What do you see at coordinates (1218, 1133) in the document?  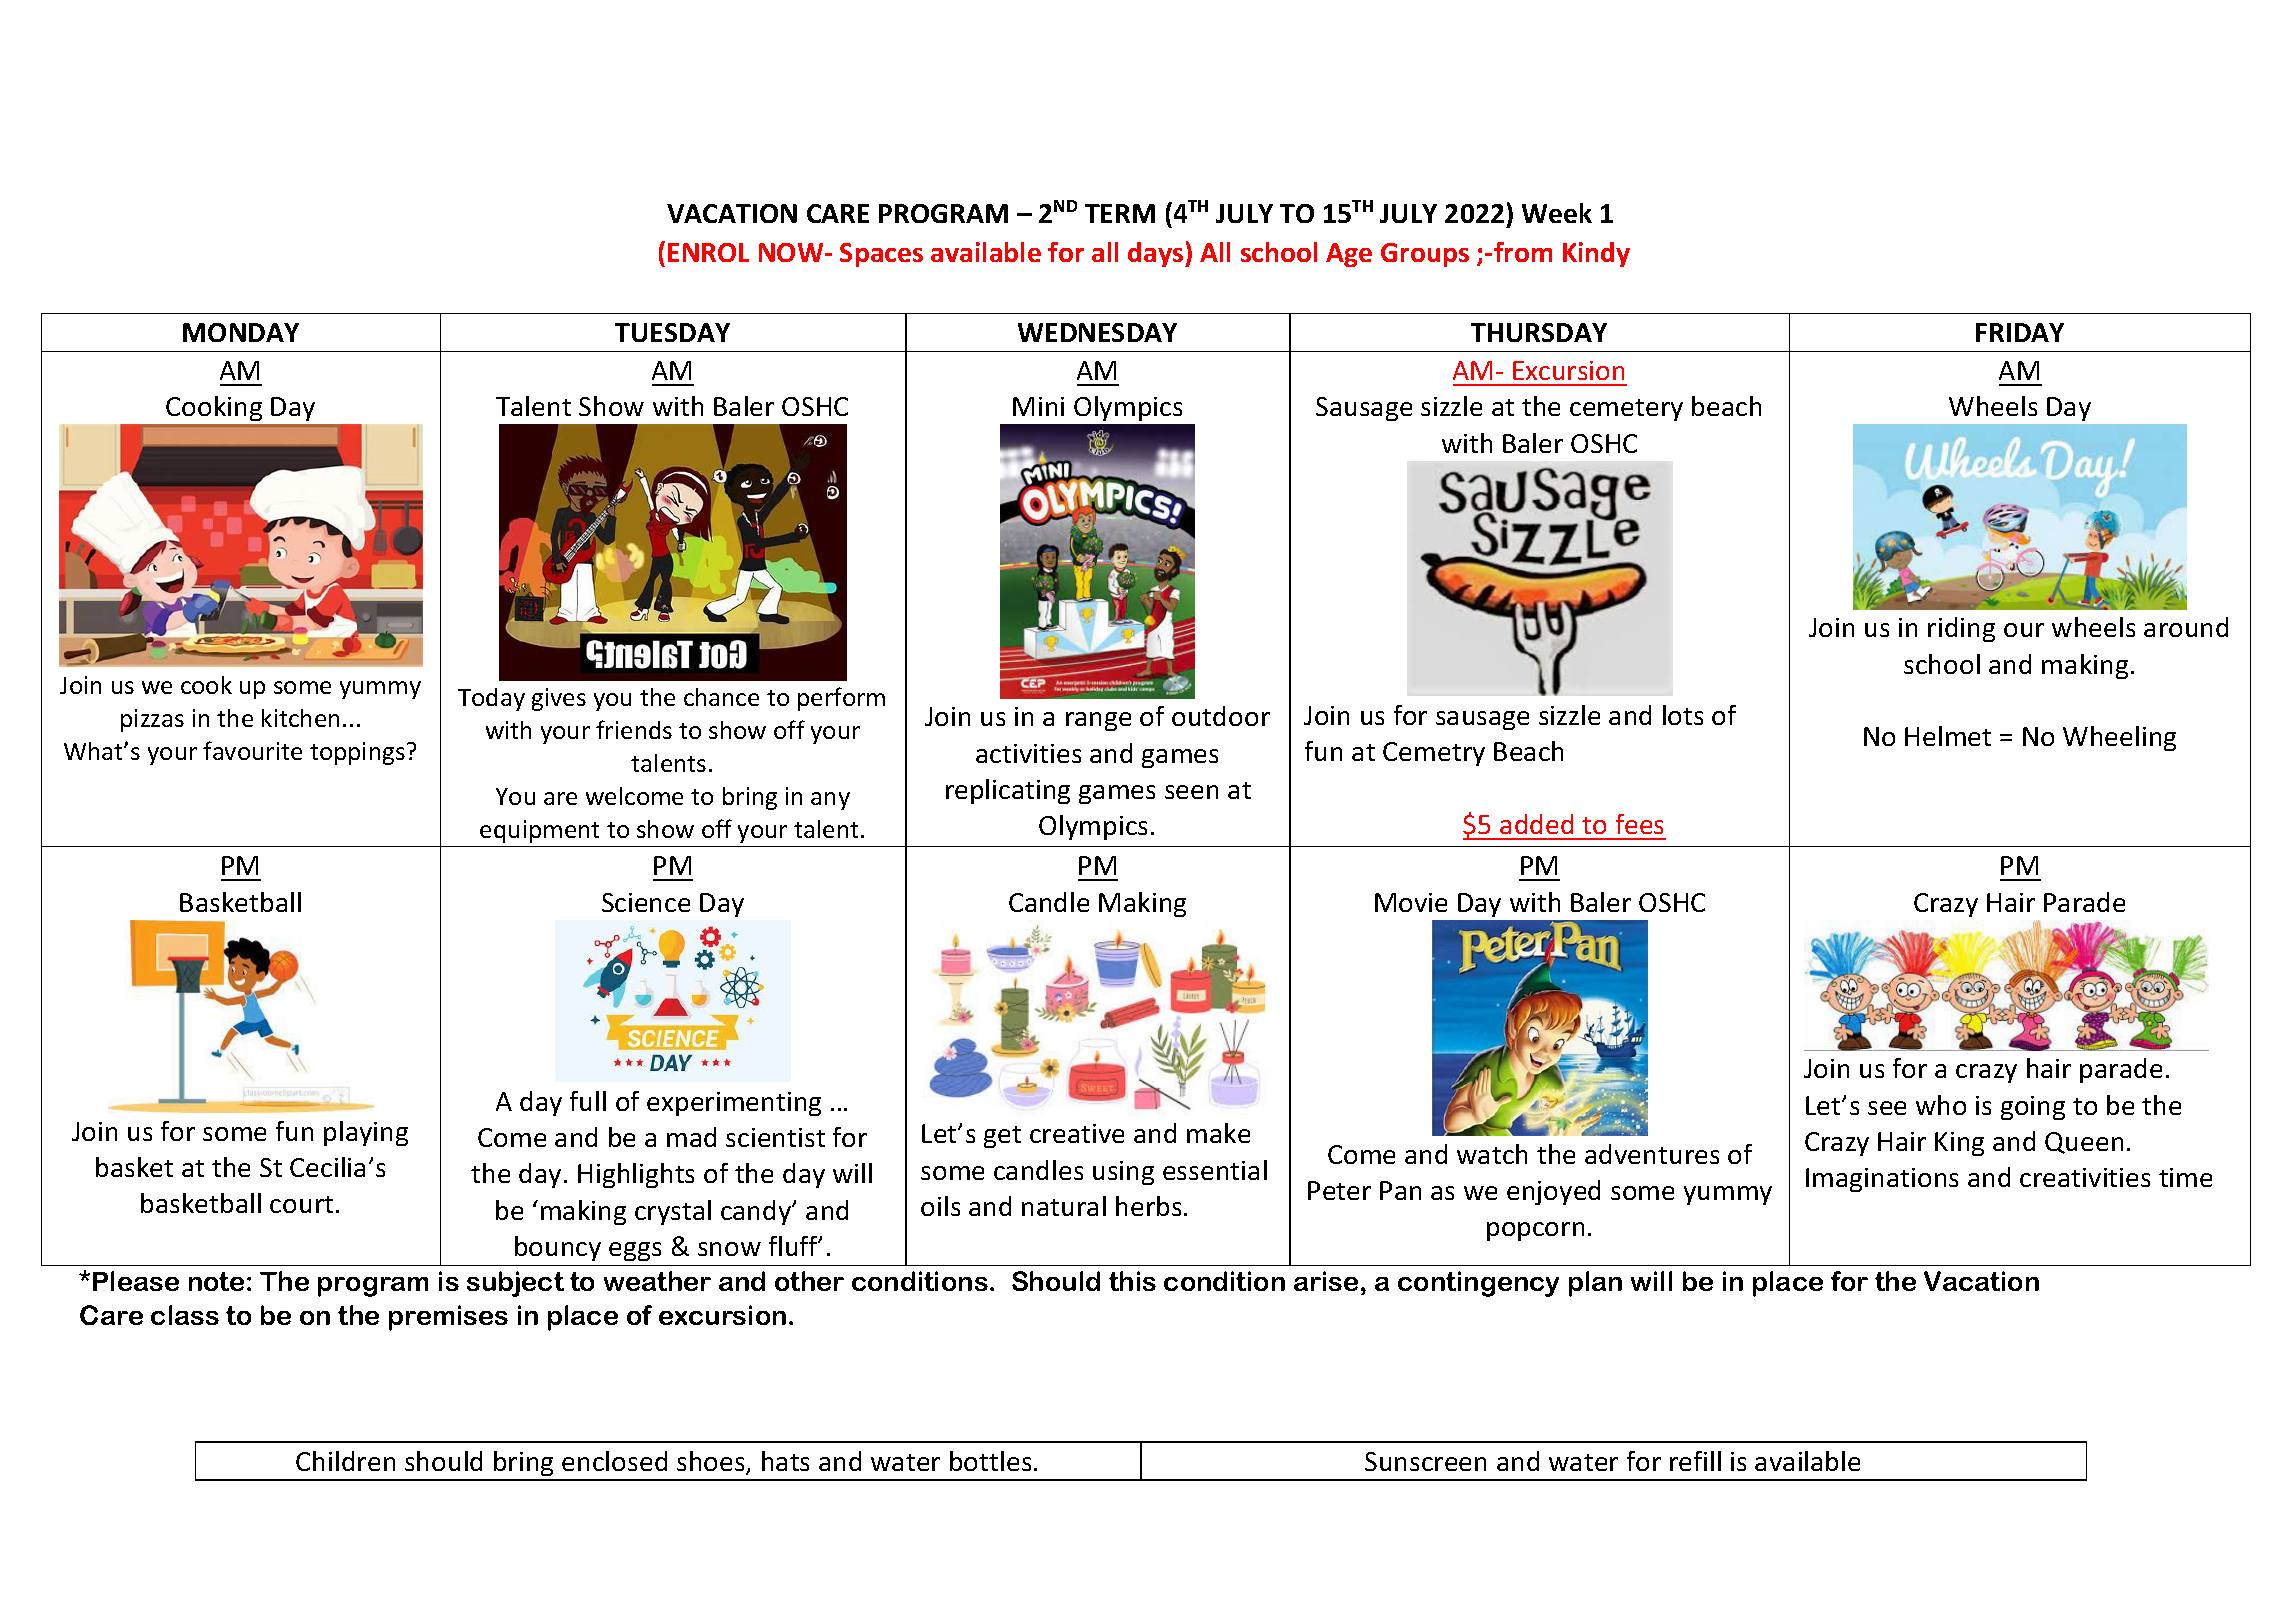 I see `make` at bounding box center [1218, 1133].
